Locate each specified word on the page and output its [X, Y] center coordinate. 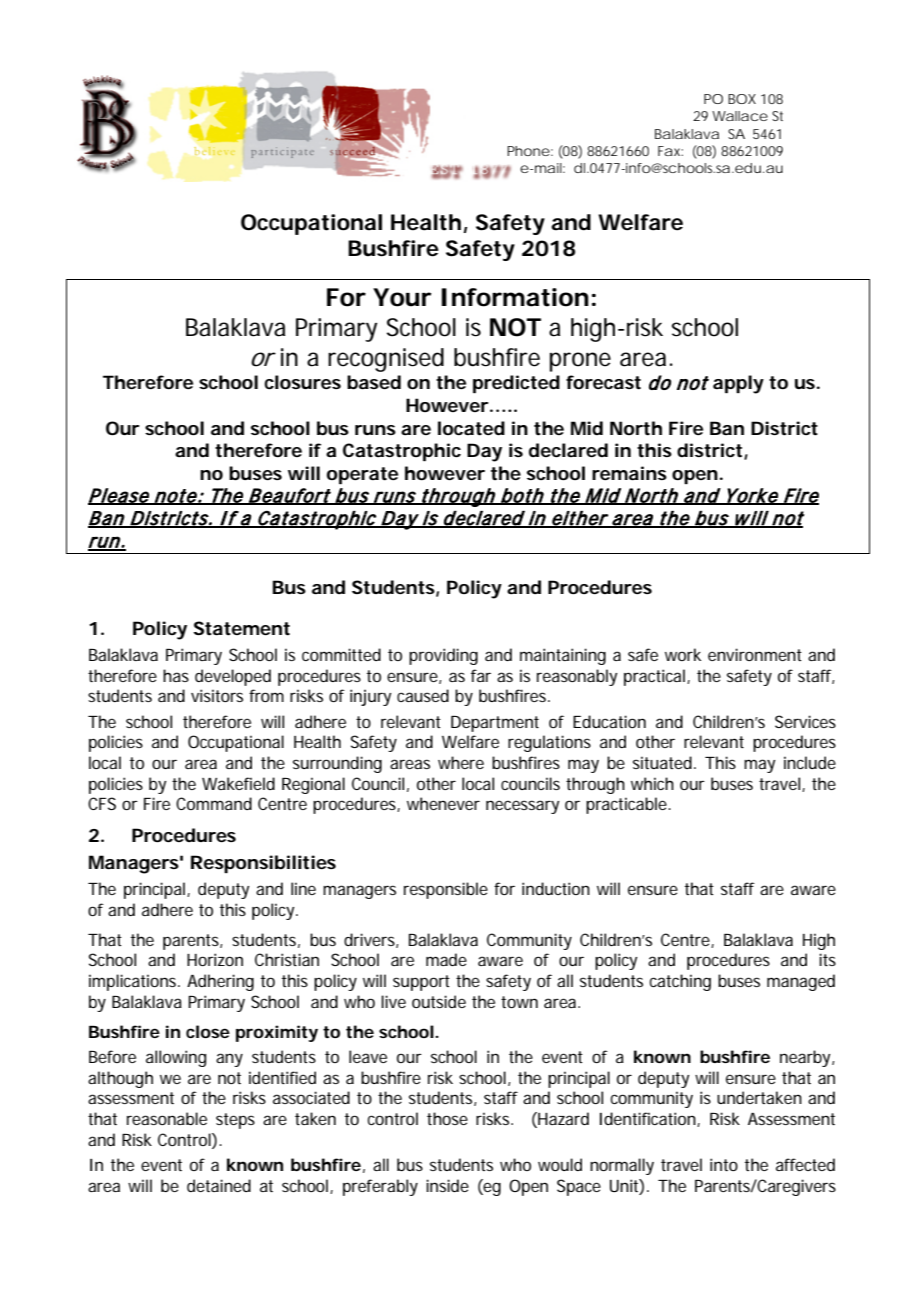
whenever [443, 803]
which [652, 783]
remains [629, 473]
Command [214, 803]
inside [447, 1185]
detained [219, 1185]
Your [402, 297]
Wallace [740, 116]
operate [362, 475]
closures [302, 382]
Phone [528, 151]
